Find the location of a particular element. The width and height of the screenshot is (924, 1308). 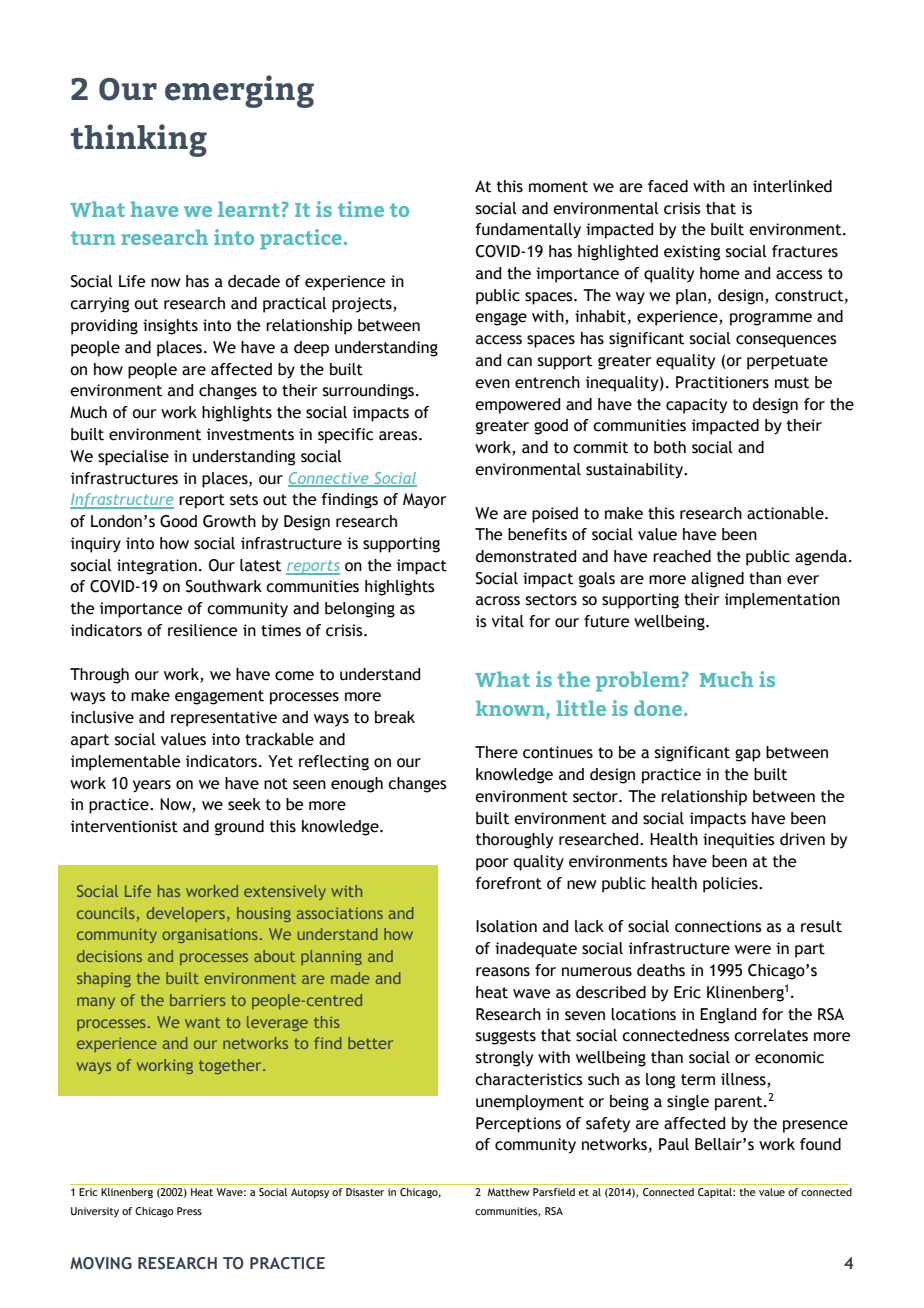

suggests is located at coordinates (506, 1037).
